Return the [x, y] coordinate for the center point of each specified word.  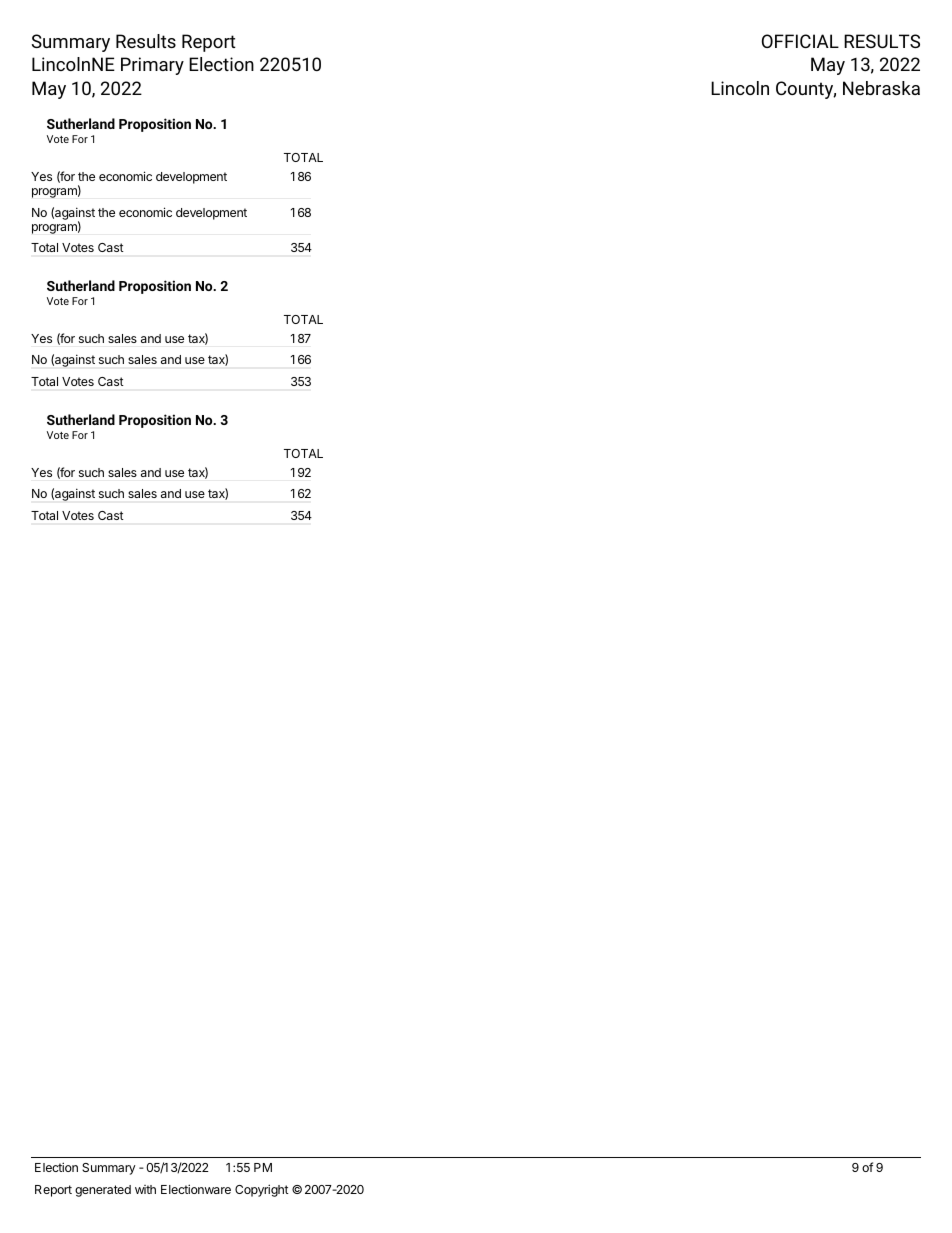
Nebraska [881, 88]
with [145, 1189]
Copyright [262, 1190]
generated [103, 1191]
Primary [152, 66]
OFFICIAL [800, 41]
